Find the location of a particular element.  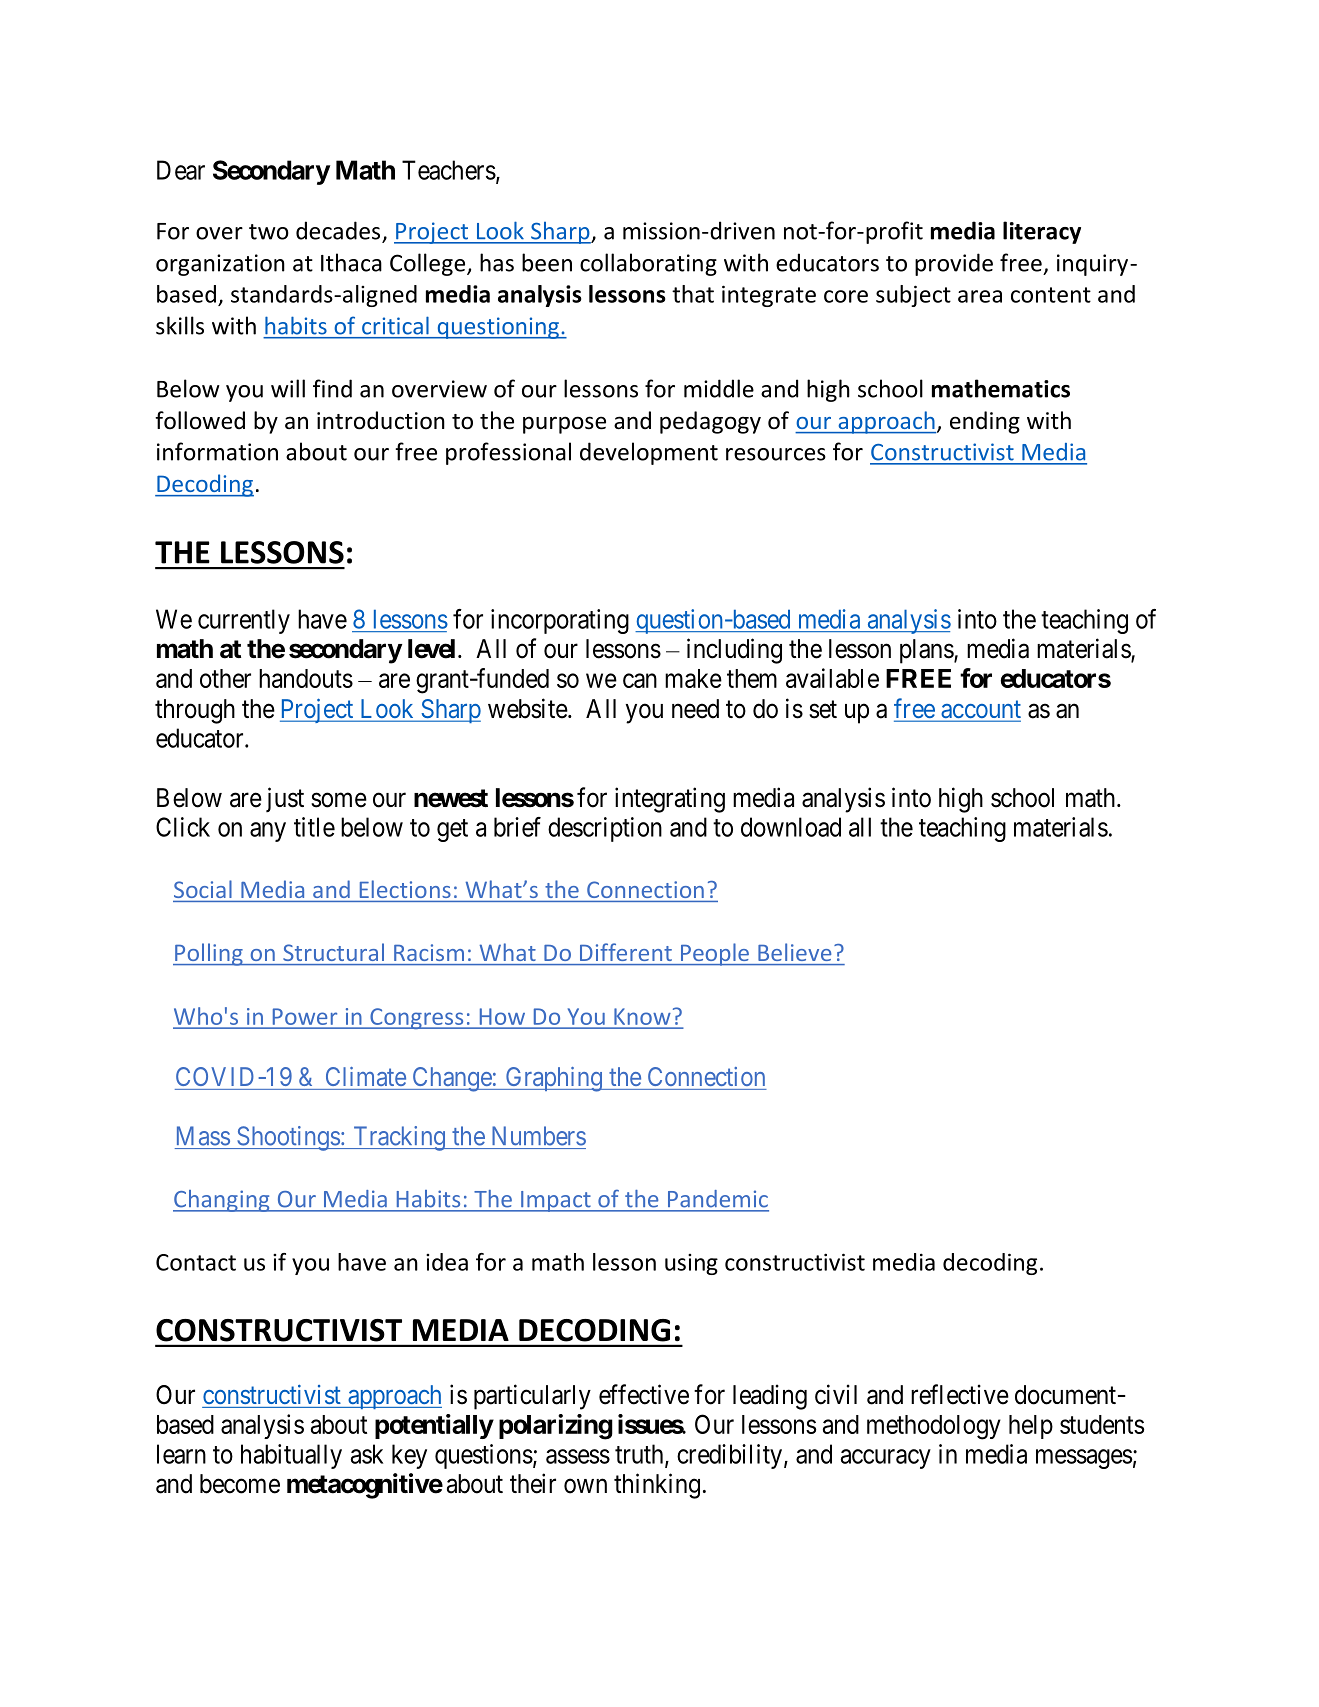

Know is located at coordinates (642, 1017).
